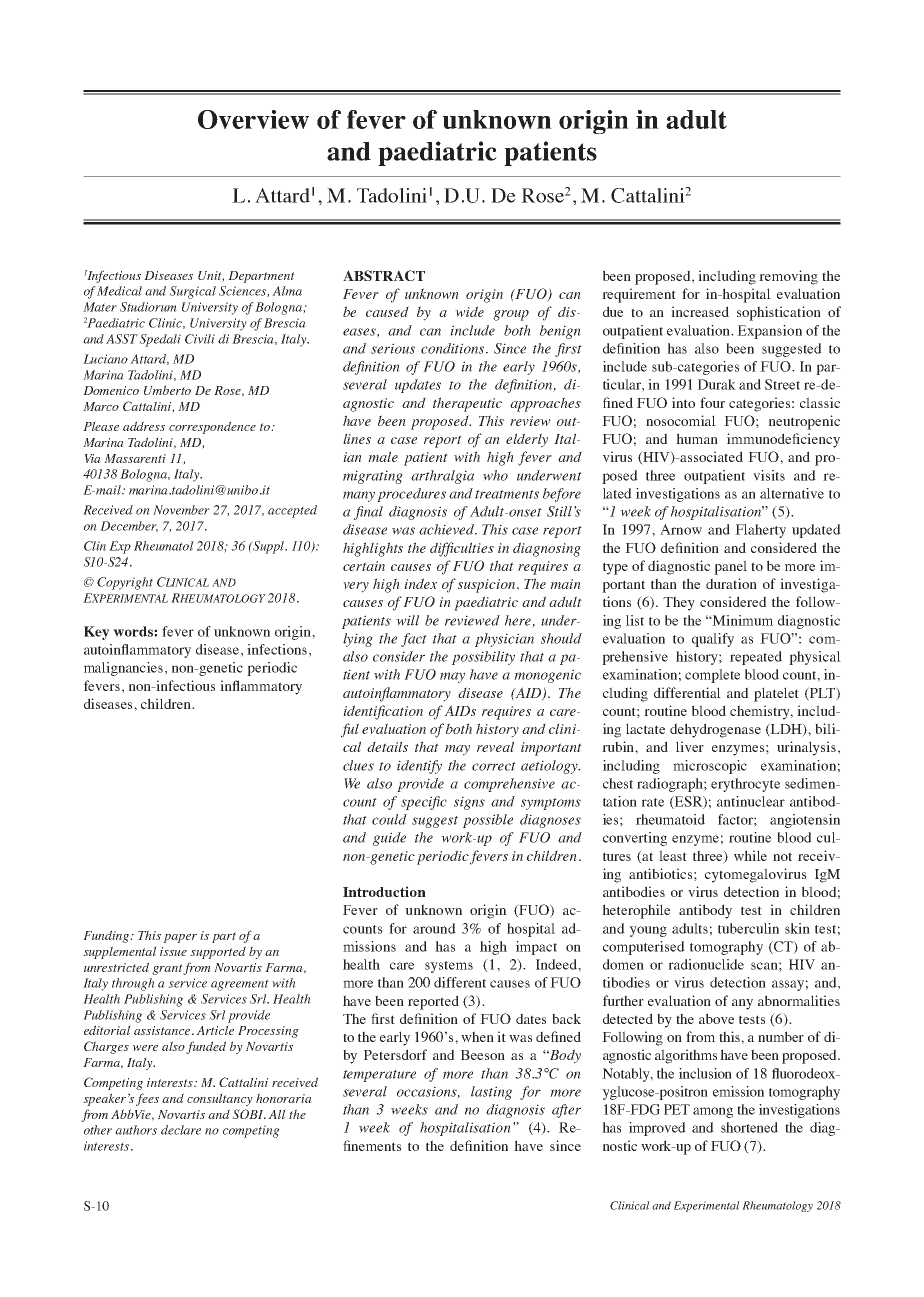  I want to click on Flaherty, so click(760, 531).
